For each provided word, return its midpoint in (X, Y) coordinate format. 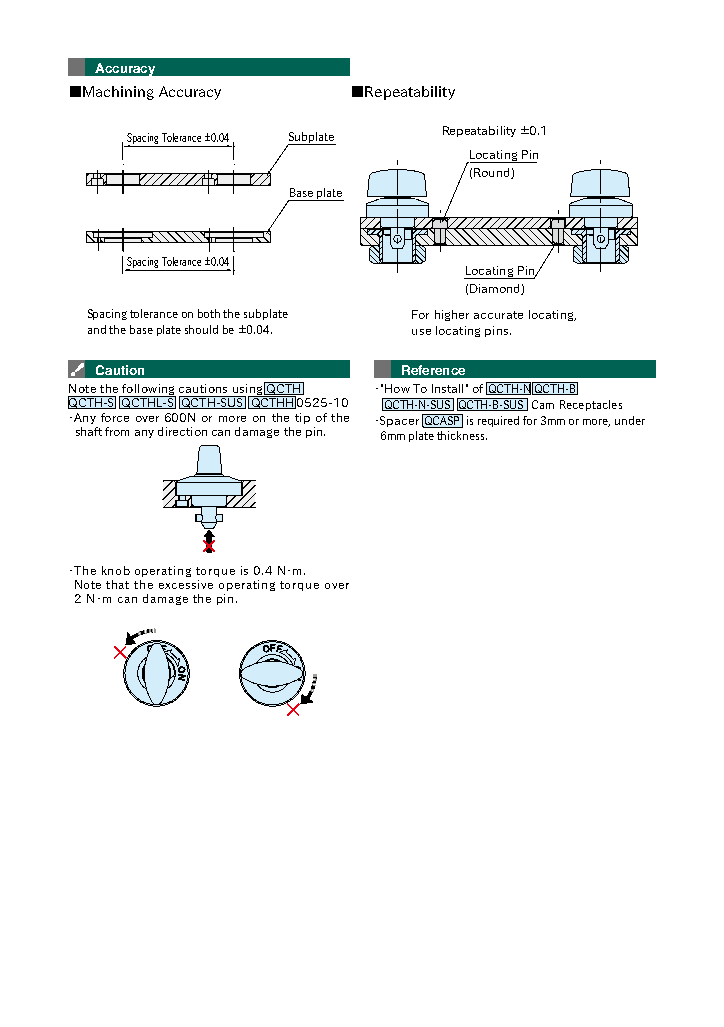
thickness (462, 435)
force (115, 417)
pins (496, 331)
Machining (118, 93)
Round (493, 173)
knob (116, 570)
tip (302, 418)
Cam (543, 404)
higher (452, 315)
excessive (186, 584)
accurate (498, 315)
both (209, 313)
